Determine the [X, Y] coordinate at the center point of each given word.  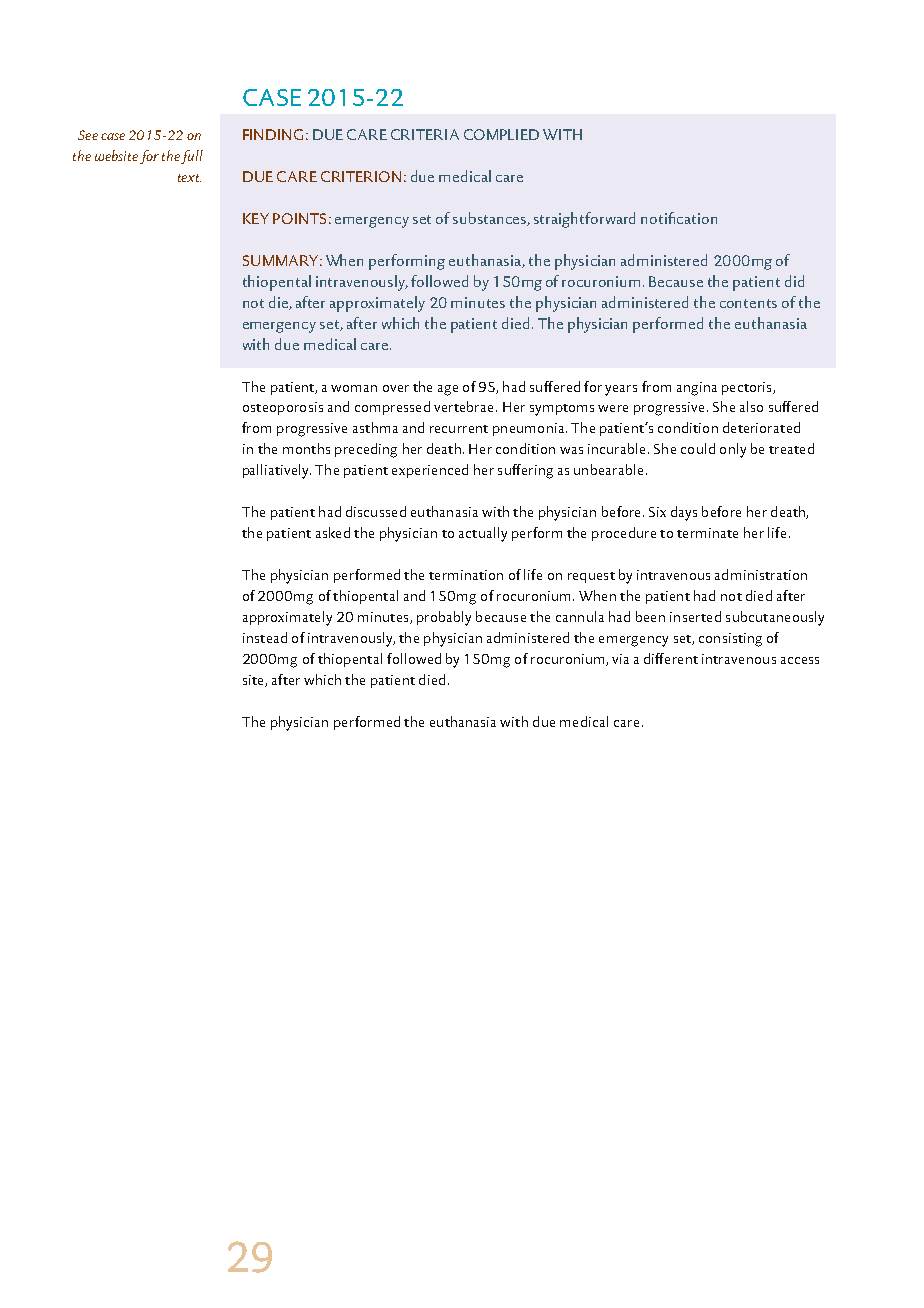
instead [265, 637]
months [306, 448]
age [448, 390]
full [192, 157]
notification [679, 218]
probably [444, 618]
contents [748, 303]
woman [354, 388]
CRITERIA [425, 134]
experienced [430, 471]
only [733, 450]
